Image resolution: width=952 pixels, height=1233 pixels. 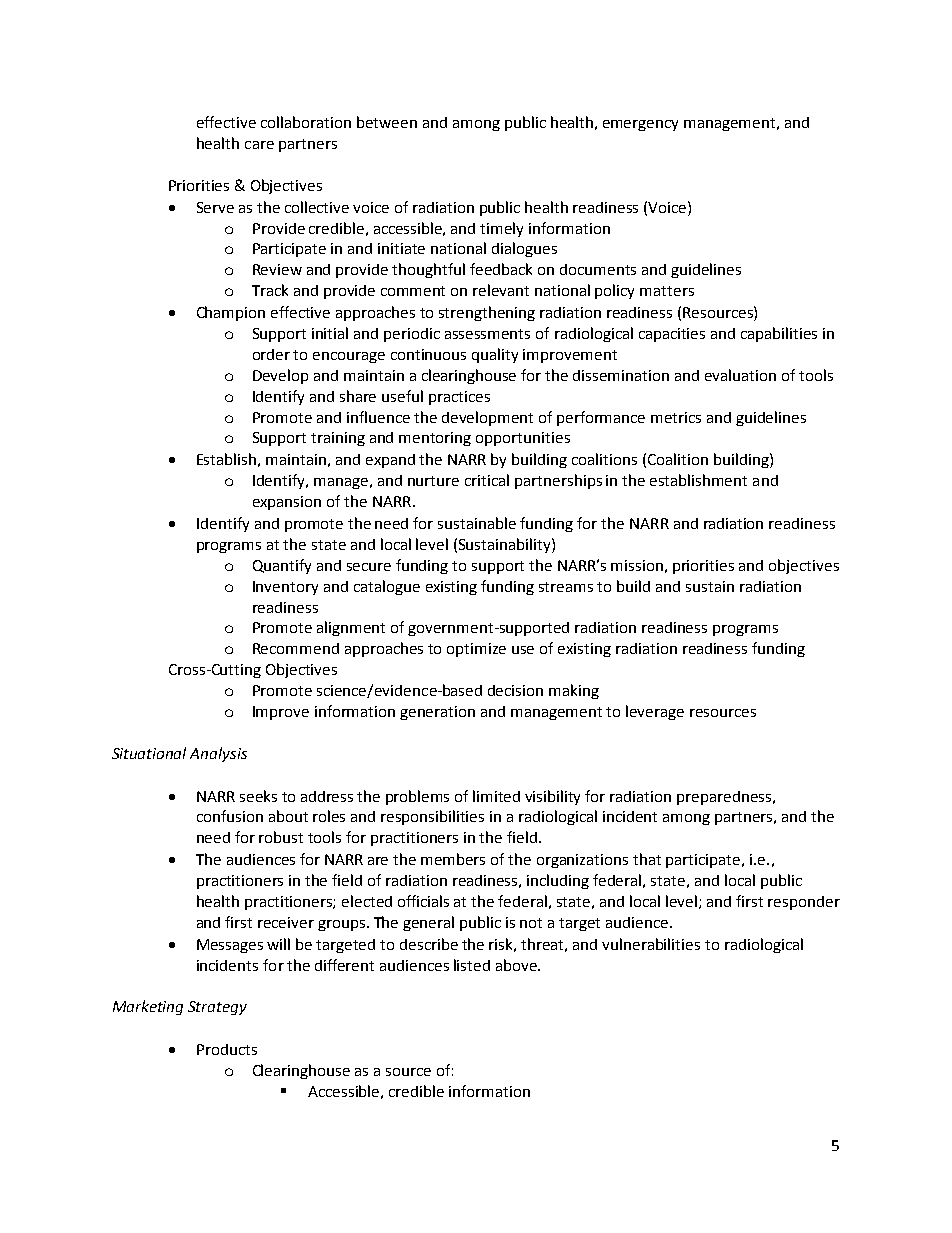 I want to click on expansion, so click(x=287, y=503).
